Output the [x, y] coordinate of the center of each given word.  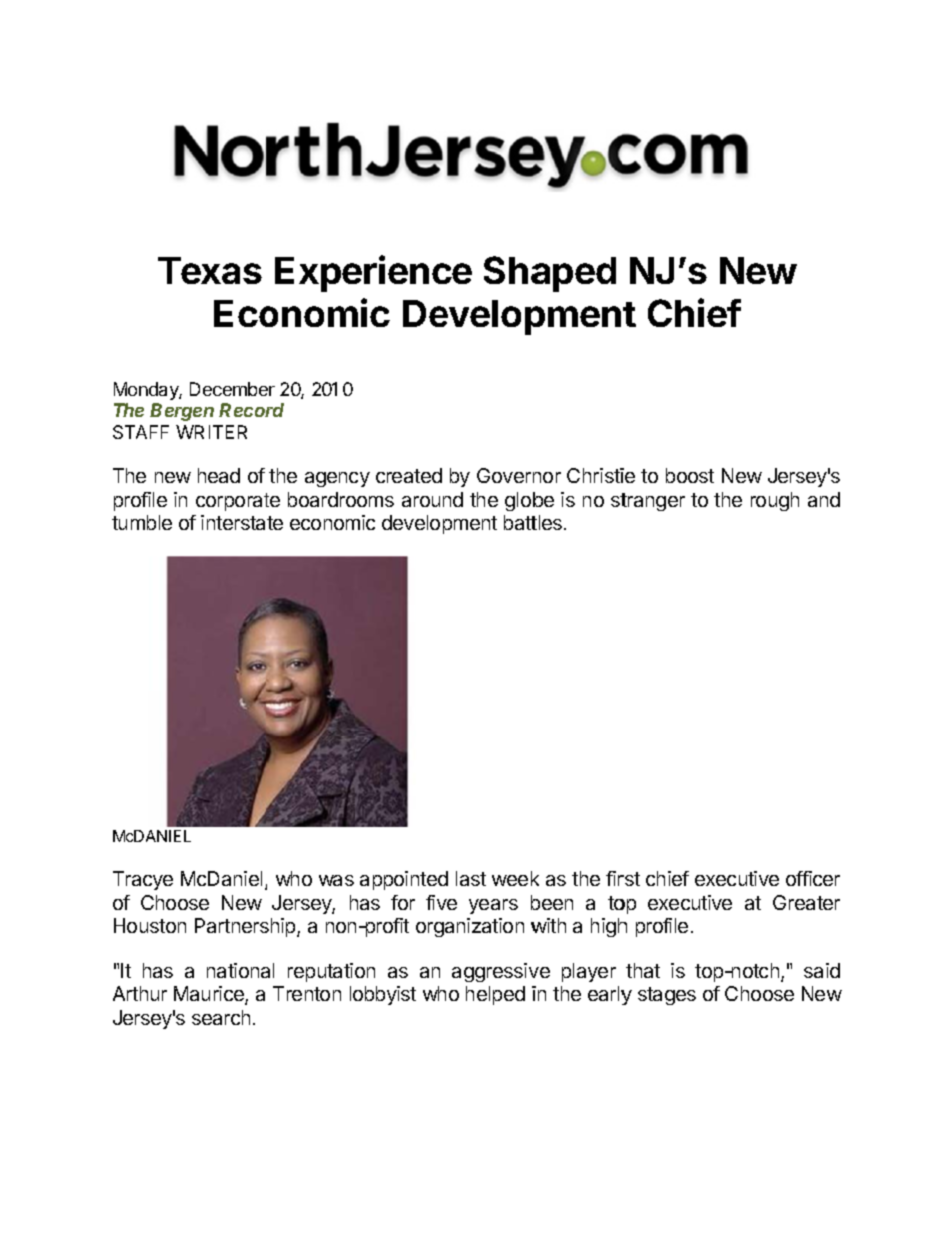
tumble [142, 522]
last [471, 878]
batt [520, 522]
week [515, 878]
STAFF [141, 432]
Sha [517, 270]
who [294, 878]
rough [775, 501]
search [221, 1017]
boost [690, 475]
